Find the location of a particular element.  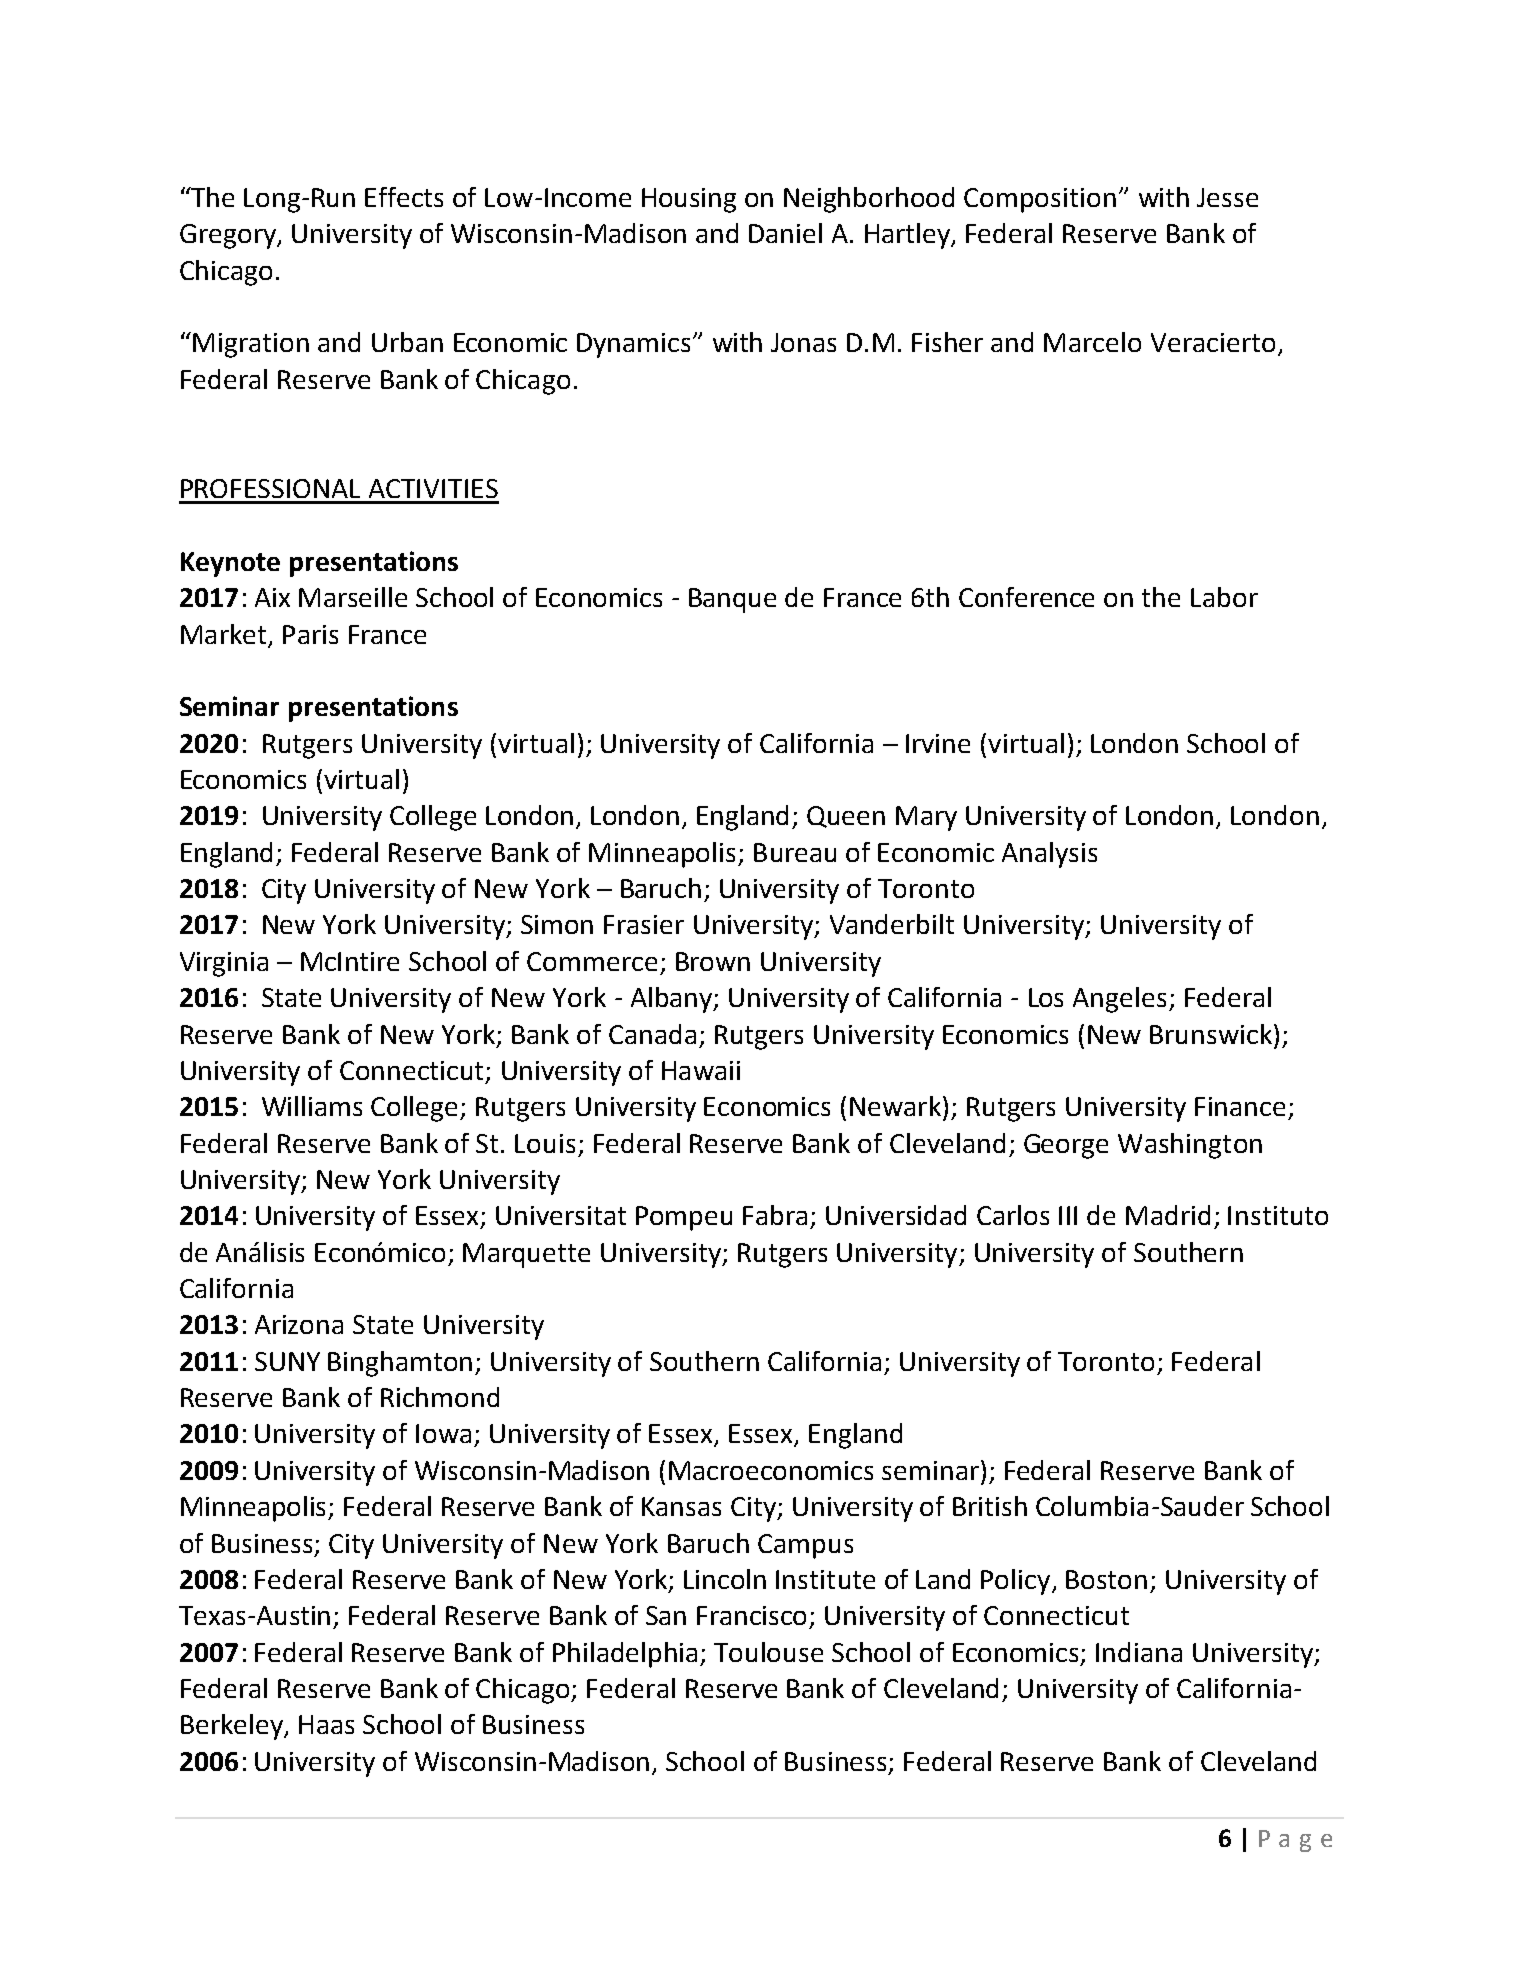

Banque is located at coordinates (732, 600).
